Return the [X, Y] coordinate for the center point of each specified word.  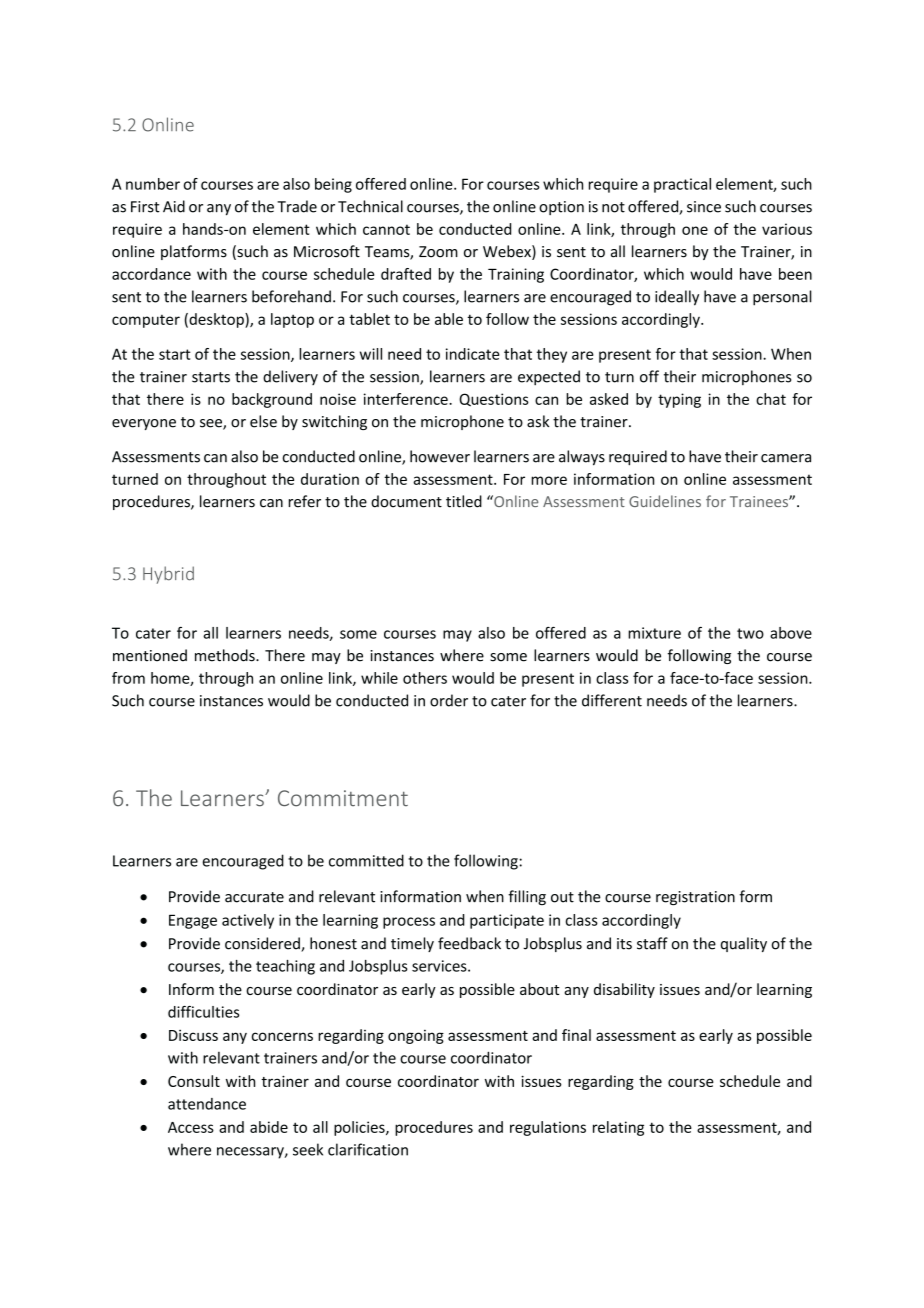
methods [226, 655]
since [704, 207]
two [750, 633]
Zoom [438, 252]
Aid [174, 206]
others [425, 678]
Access [191, 1127]
